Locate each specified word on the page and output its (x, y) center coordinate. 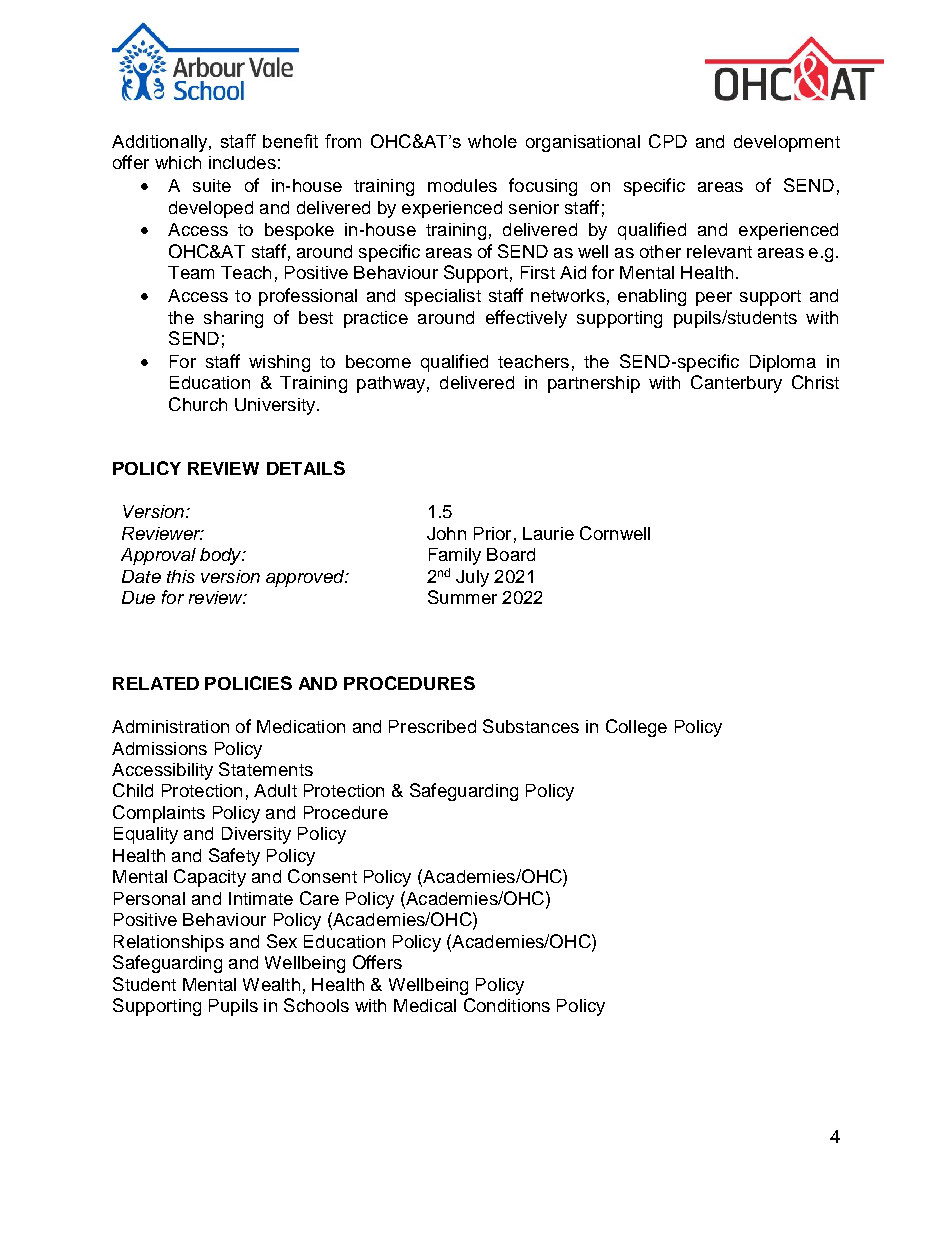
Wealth (271, 984)
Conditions (507, 1005)
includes (242, 162)
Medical (425, 1005)
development (787, 143)
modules (462, 185)
